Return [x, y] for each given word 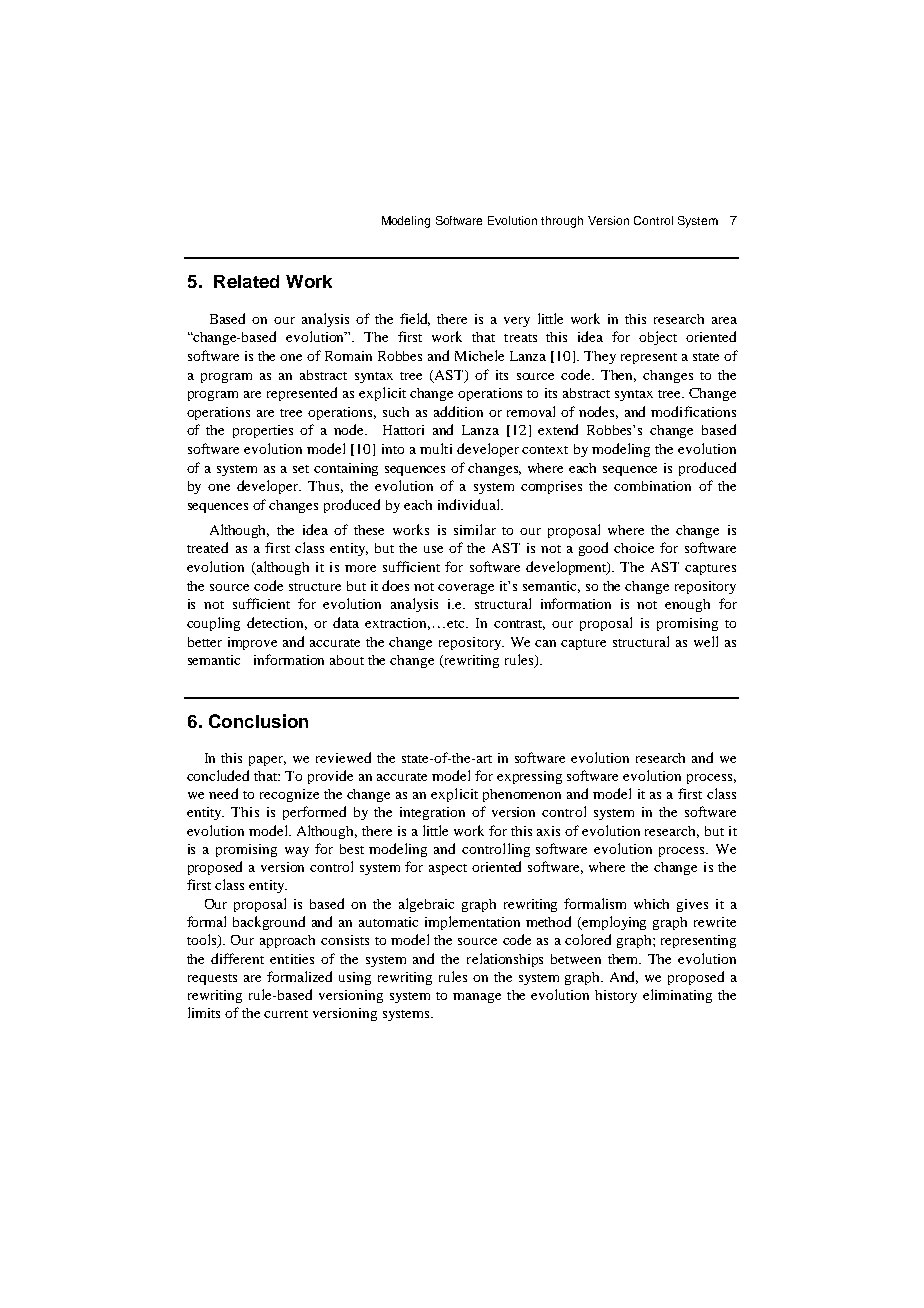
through [562, 222]
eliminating [677, 996]
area [724, 320]
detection [277, 623]
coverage [466, 589]
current [286, 1014]
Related [246, 281]
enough [687, 605]
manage [477, 998]
